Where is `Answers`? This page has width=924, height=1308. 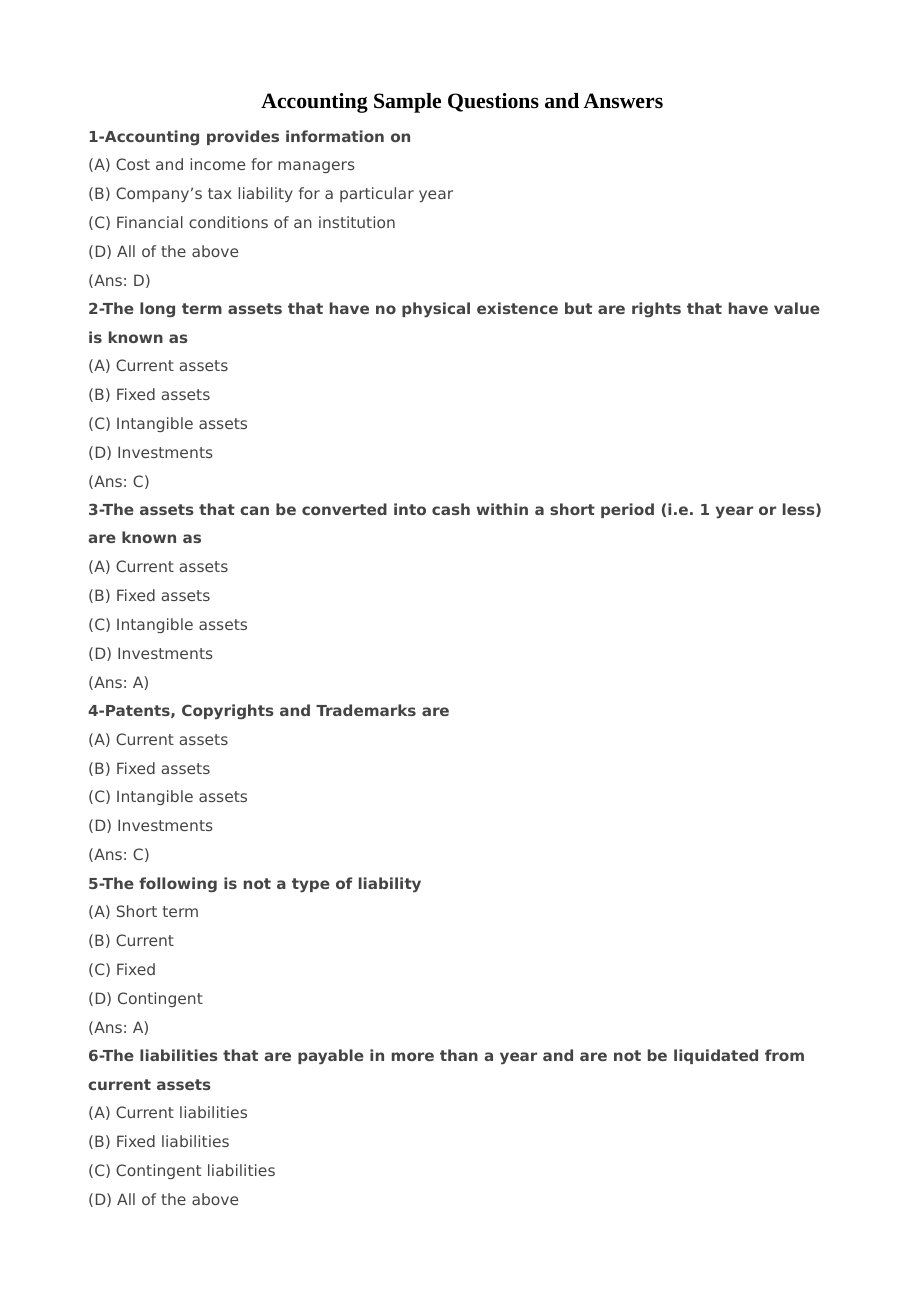 Answers is located at coordinates (623, 101).
